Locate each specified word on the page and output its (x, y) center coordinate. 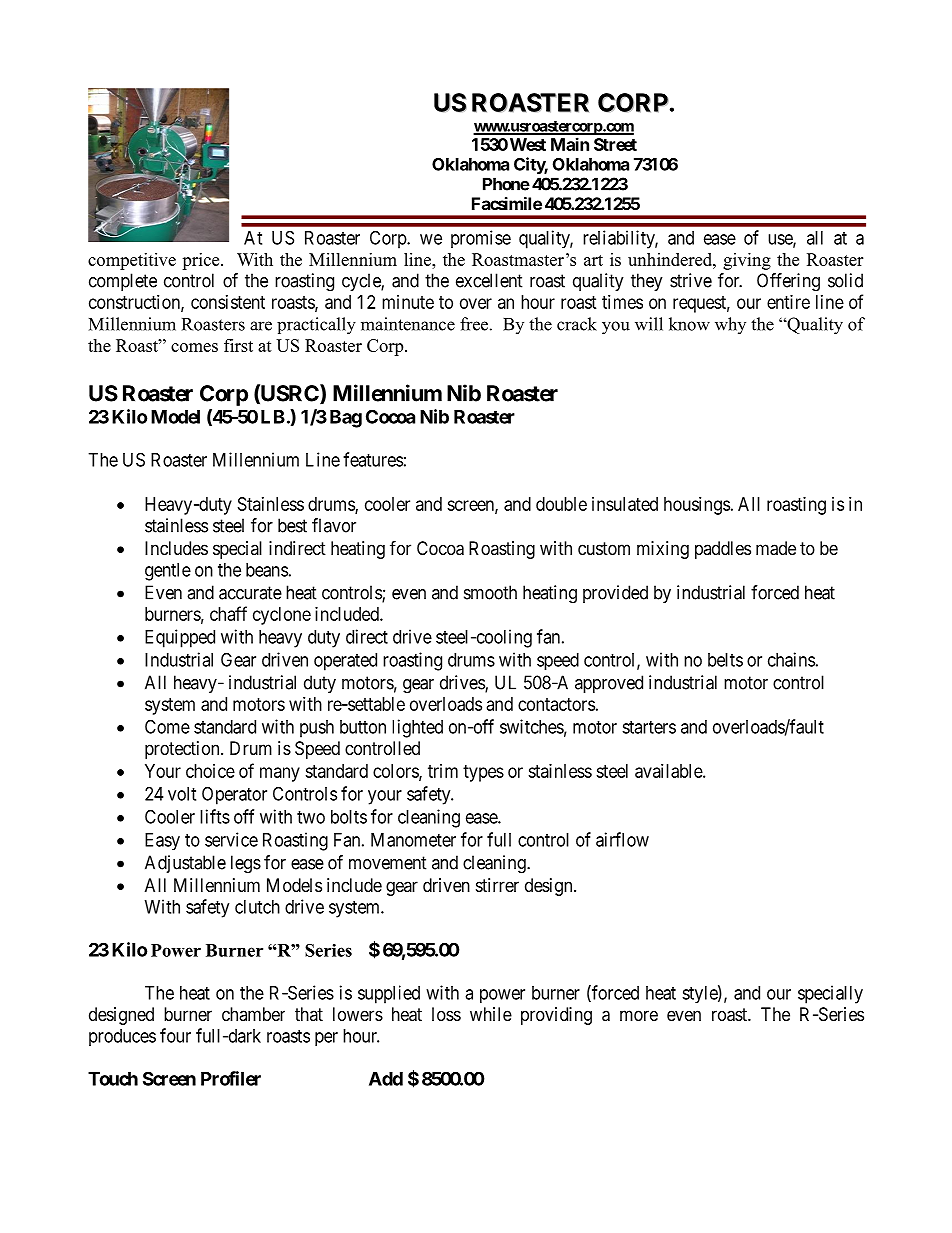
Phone (506, 184)
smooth (490, 592)
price (202, 261)
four (175, 1035)
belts (725, 660)
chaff (228, 613)
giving (747, 261)
